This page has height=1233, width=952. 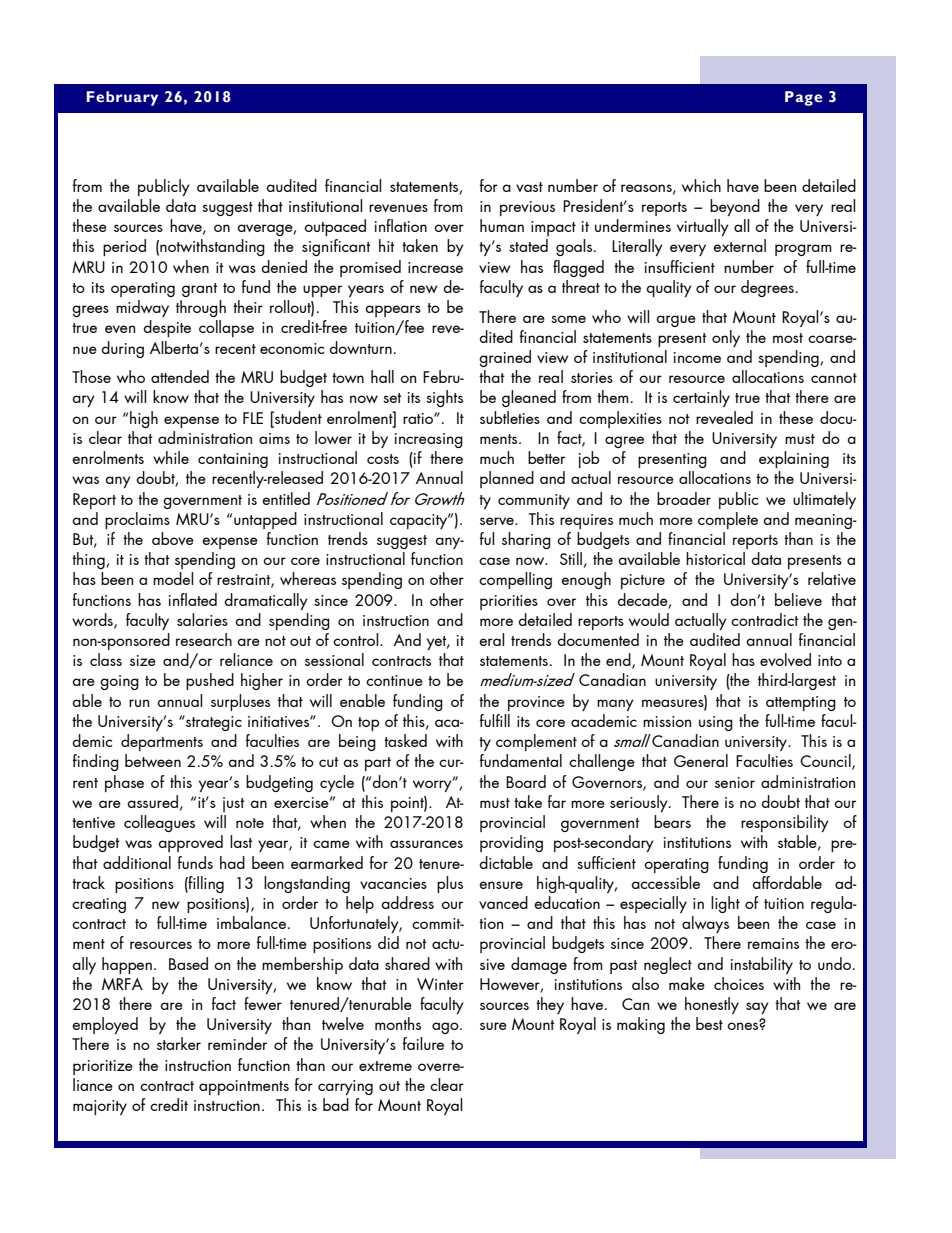 What do you see at coordinates (529, 187) in the page?
I see `vast` at bounding box center [529, 187].
